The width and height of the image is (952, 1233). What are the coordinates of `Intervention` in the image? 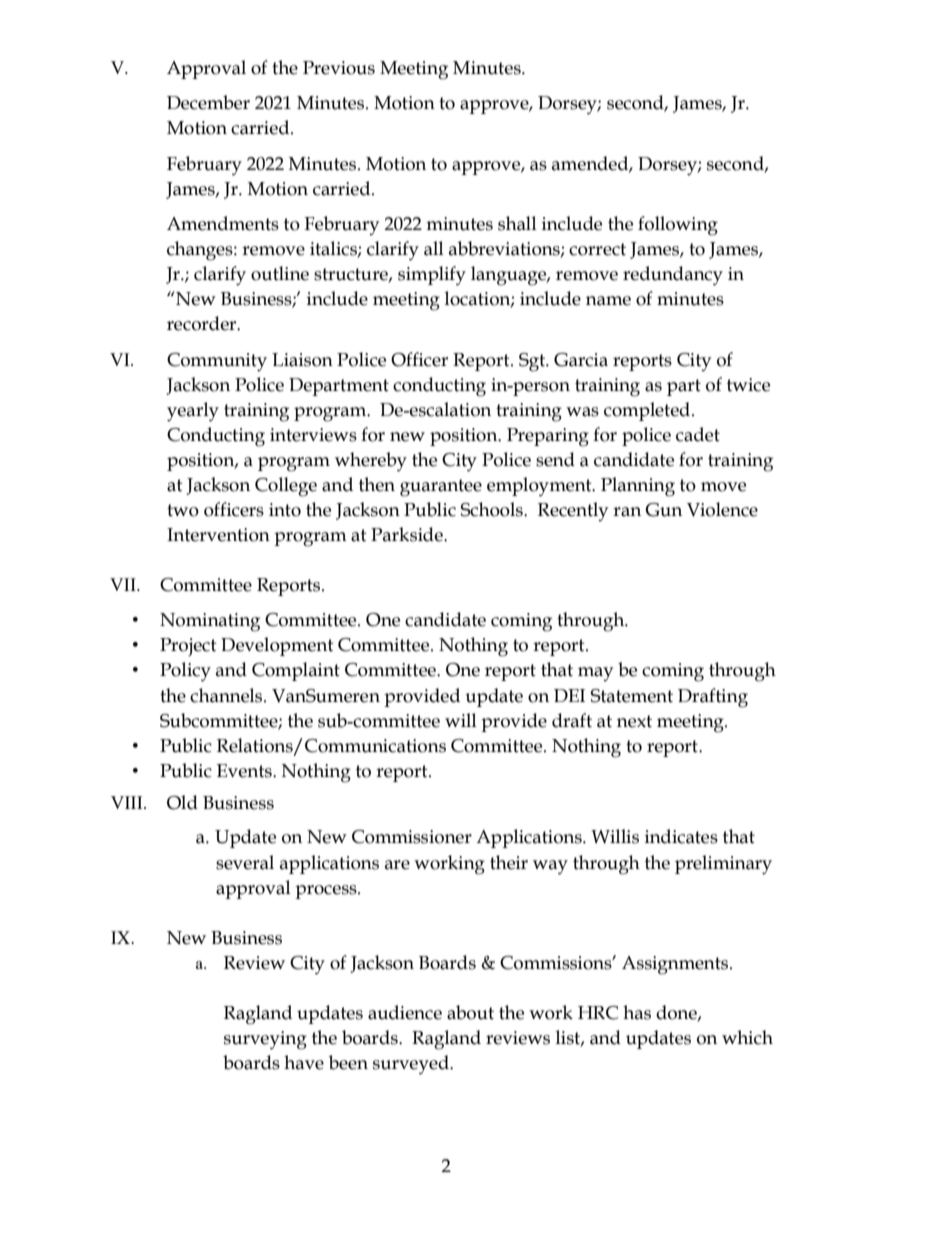 It's located at (218, 535).
